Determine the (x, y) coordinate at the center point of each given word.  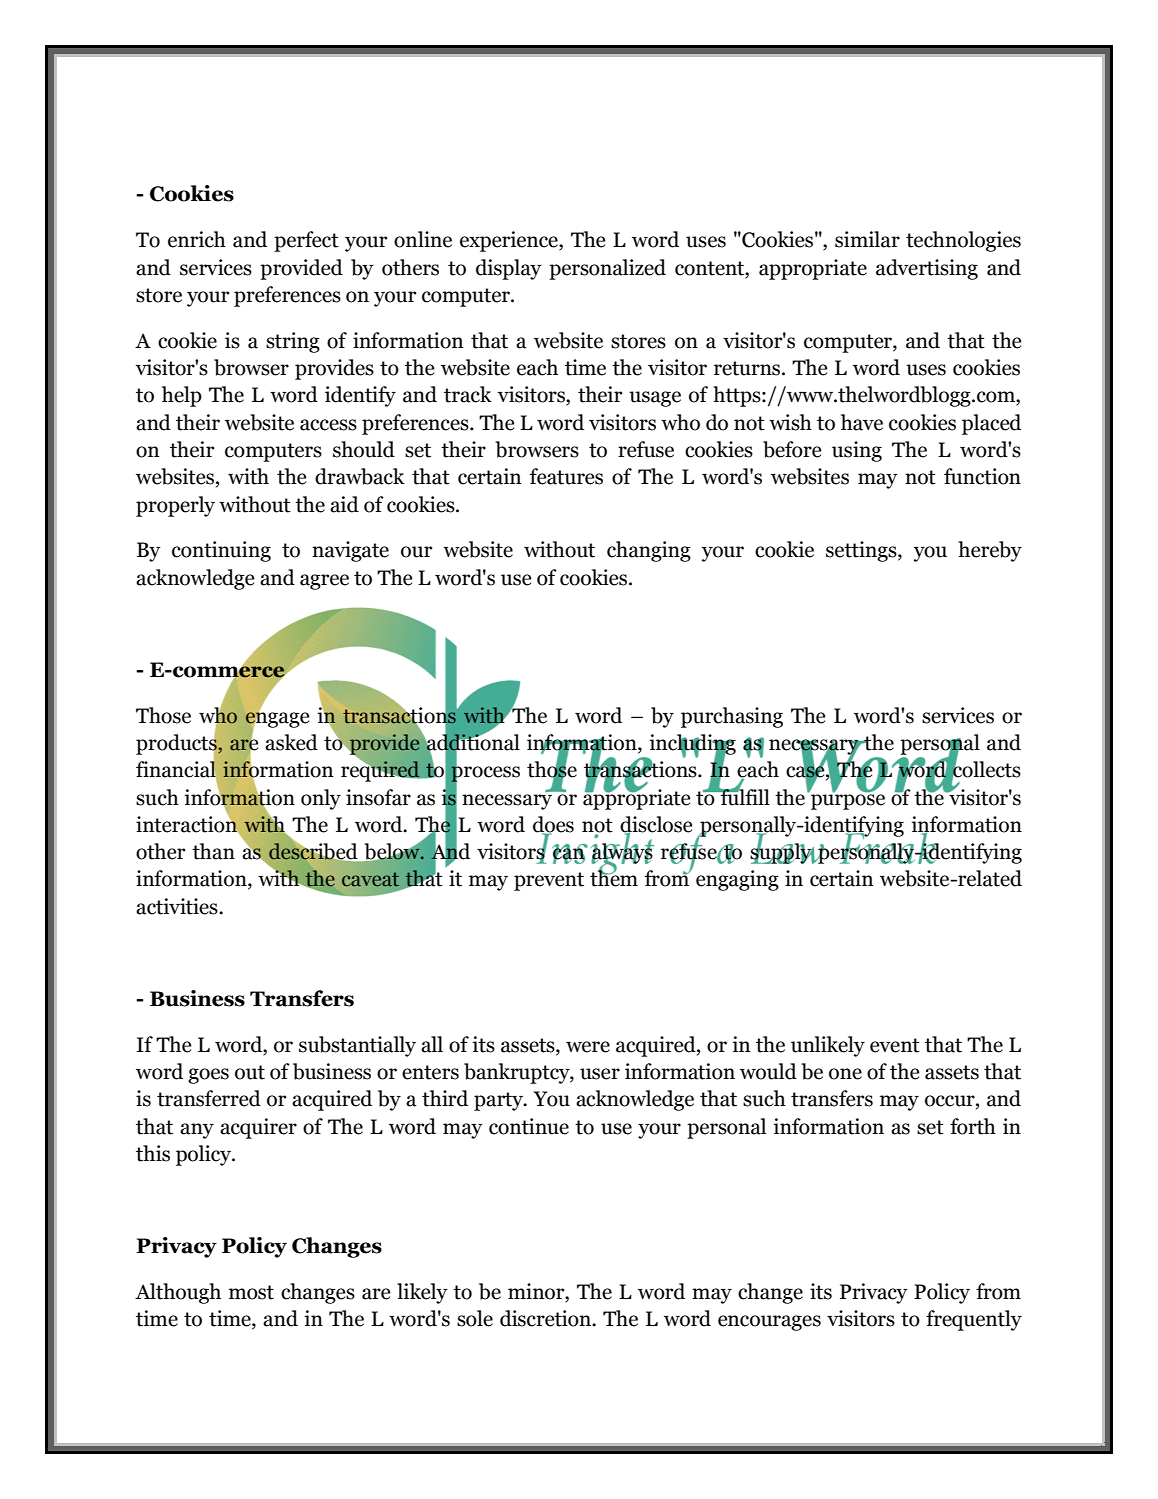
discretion (547, 1318)
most (251, 1292)
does (553, 825)
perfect (306, 241)
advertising (927, 269)
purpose (848, 801)
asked (291, 742)
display (509, 269)
